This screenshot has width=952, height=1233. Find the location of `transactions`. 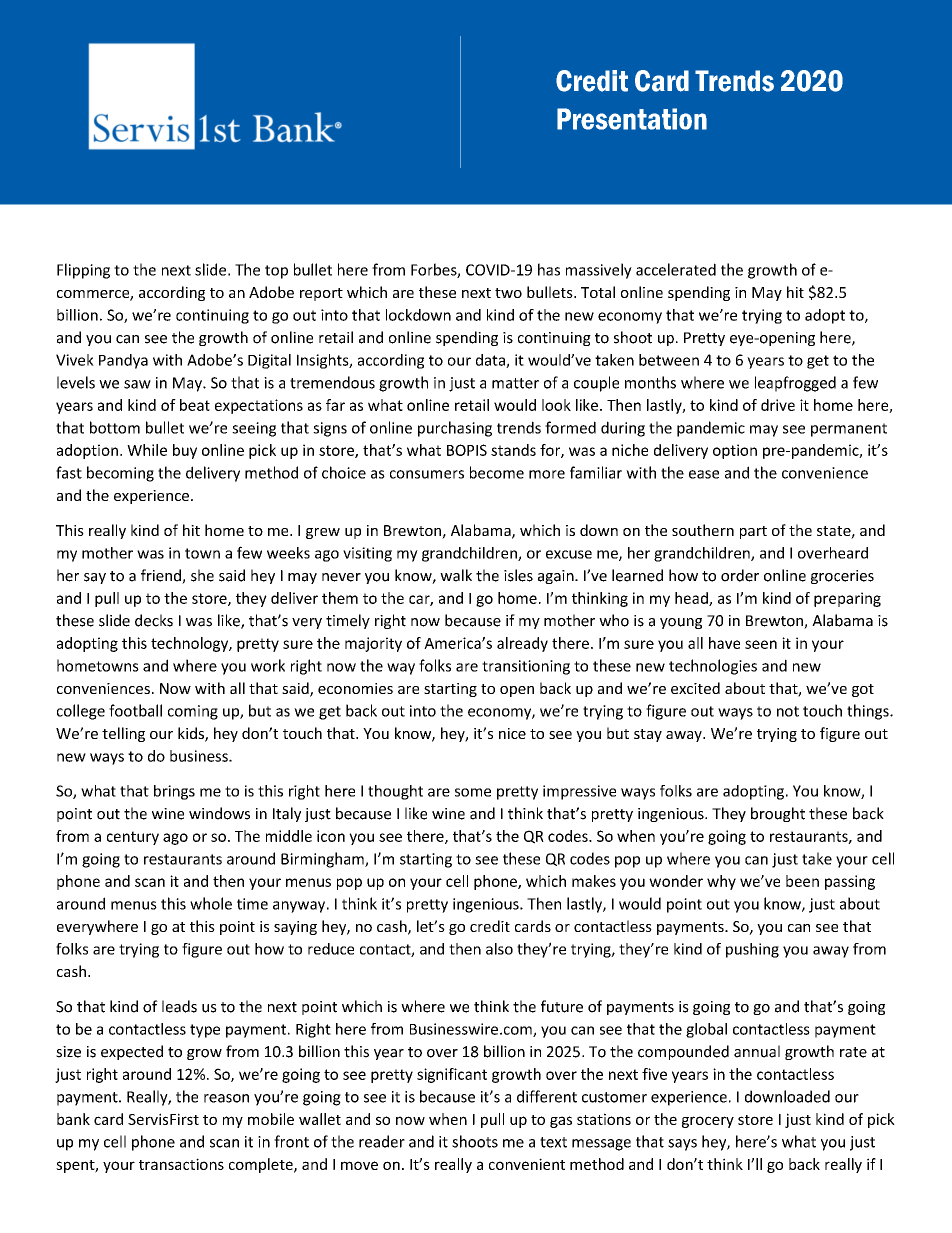

transactions is located at coordinates (181, 1164).
